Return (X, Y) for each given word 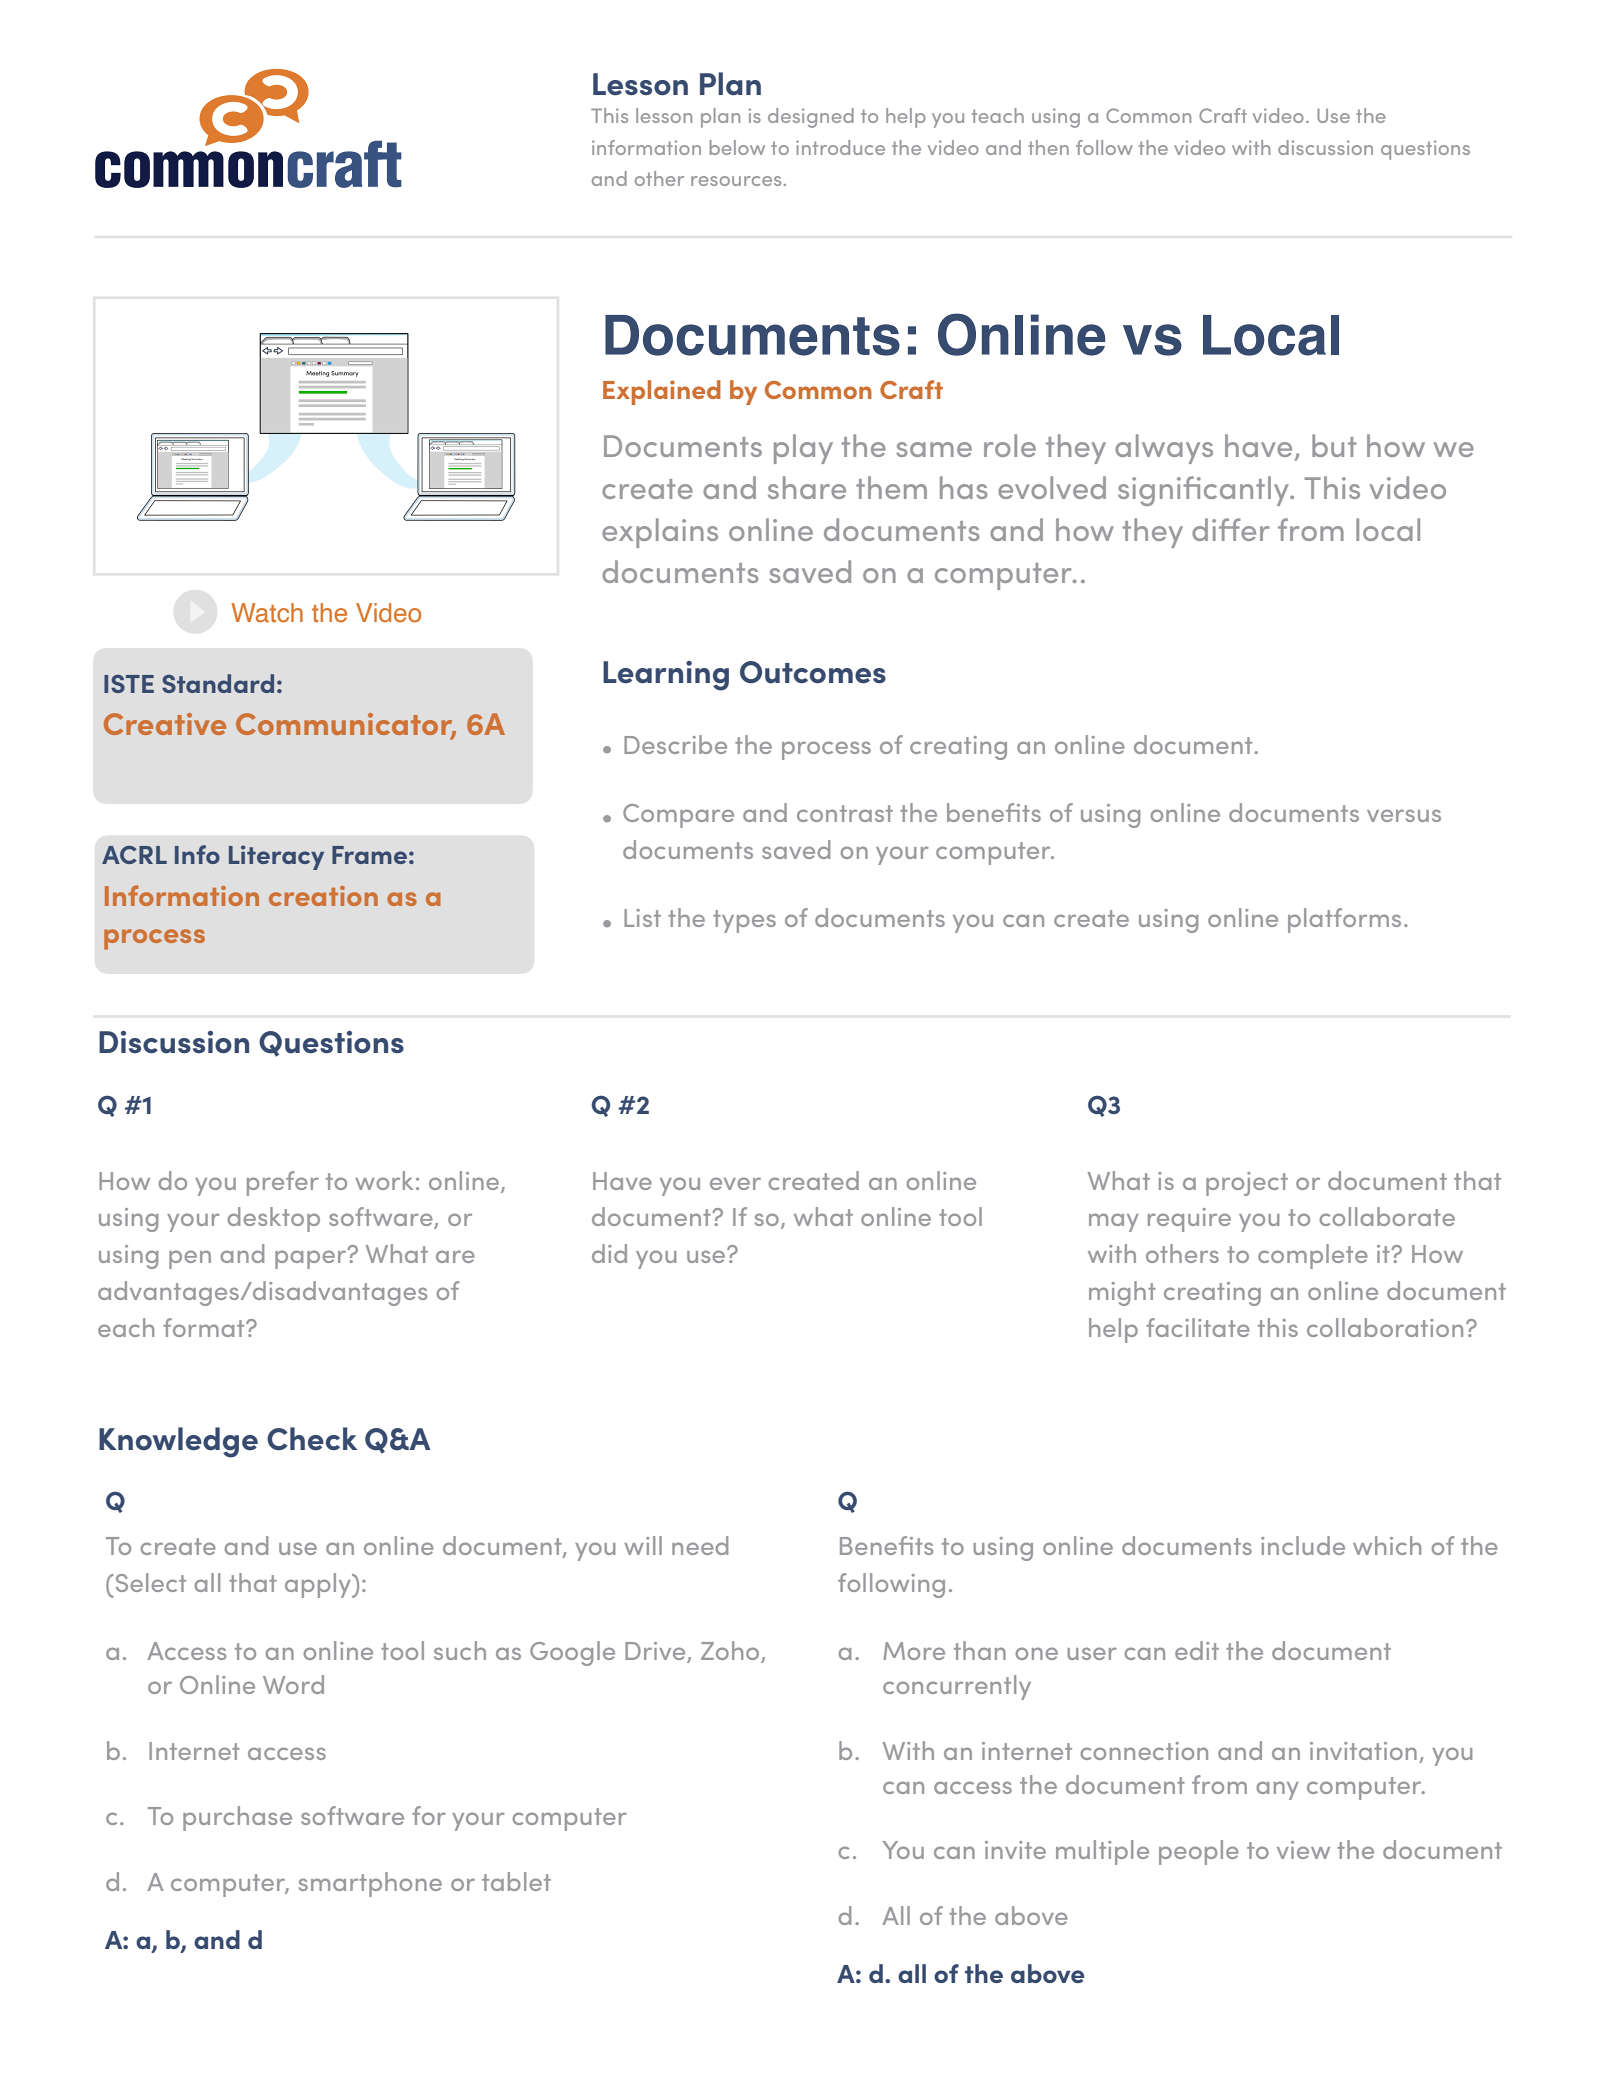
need (700, 1545)
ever (735, 1183)
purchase (237, 1818)
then (1048, 147)
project (1247, 1184)
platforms (1344, 920)
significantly (1204, 491)
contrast (845, 813)
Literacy (276, 857)
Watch (267, 613)
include (1303, 1545)
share (807, 487)
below (737, 147)
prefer (283, 1183)
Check (312, 1439)
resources (736, 181)
